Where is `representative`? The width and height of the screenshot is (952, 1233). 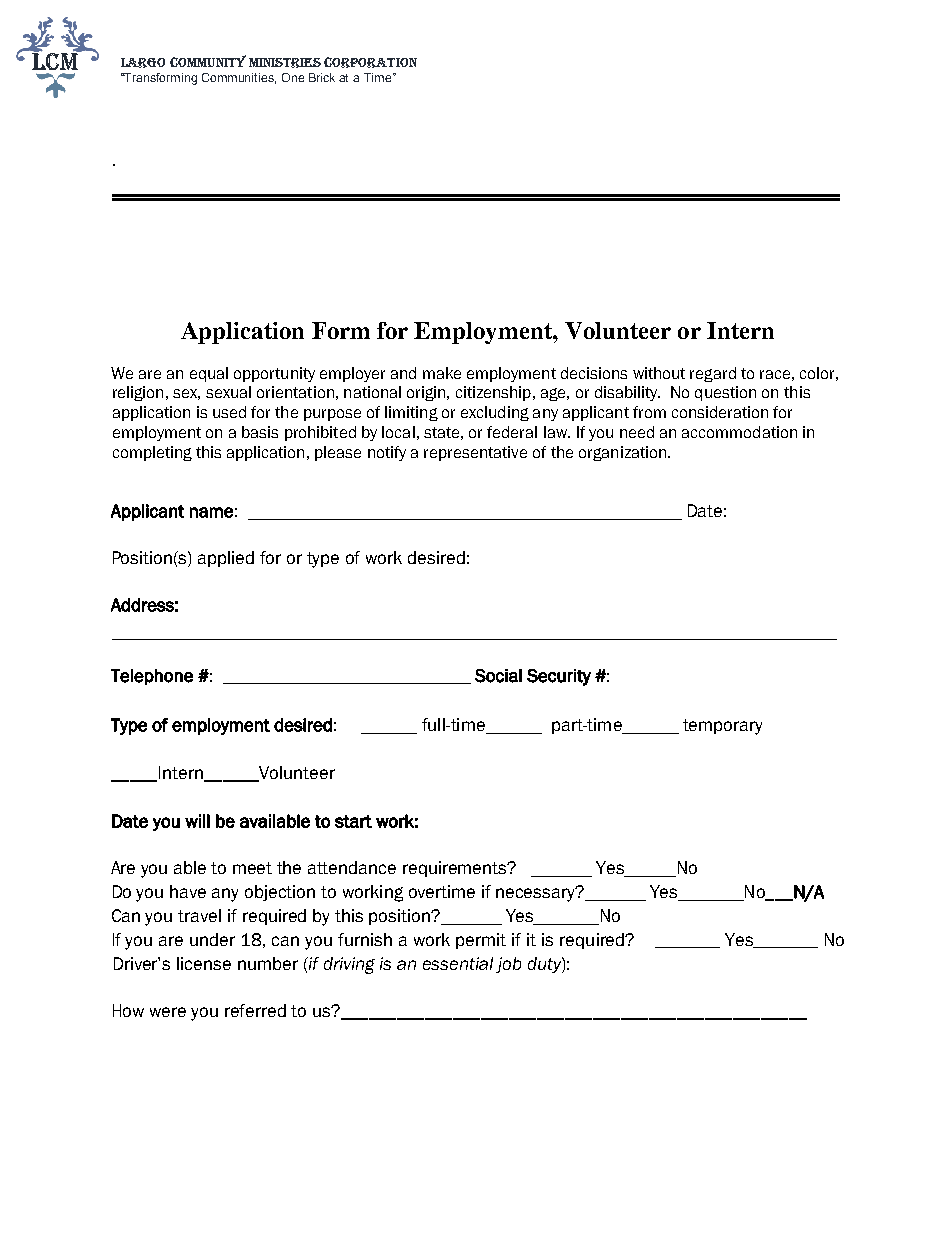 representative is located at coordinates (475, 453).
